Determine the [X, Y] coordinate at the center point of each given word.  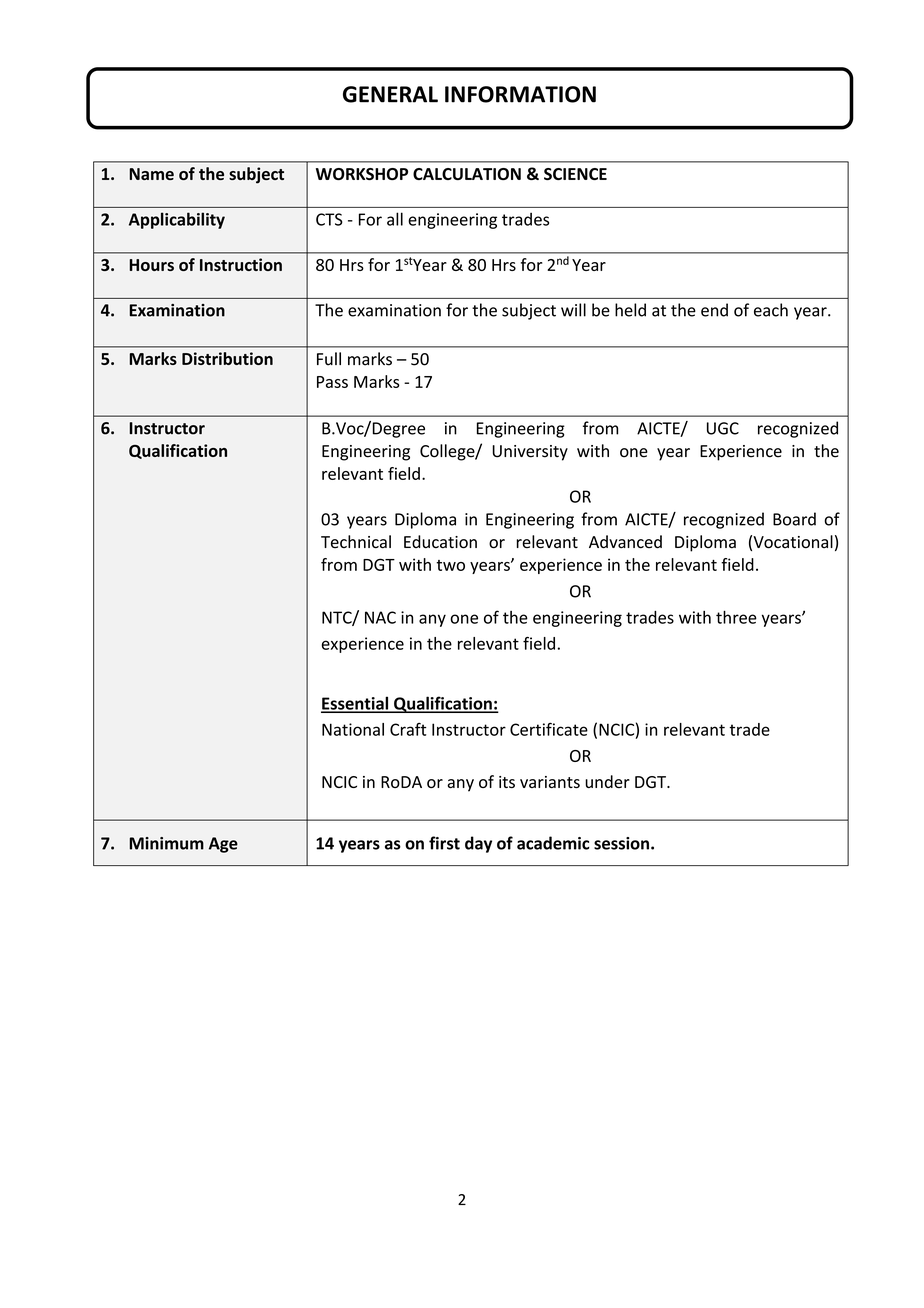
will [573, 310]
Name [151, 174]
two [450, 565]
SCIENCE [575, 174]
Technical [356, 542]
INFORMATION [520, 94]
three [736, 617]
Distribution [227, 358]
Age [223, 845]
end [714, 310]
